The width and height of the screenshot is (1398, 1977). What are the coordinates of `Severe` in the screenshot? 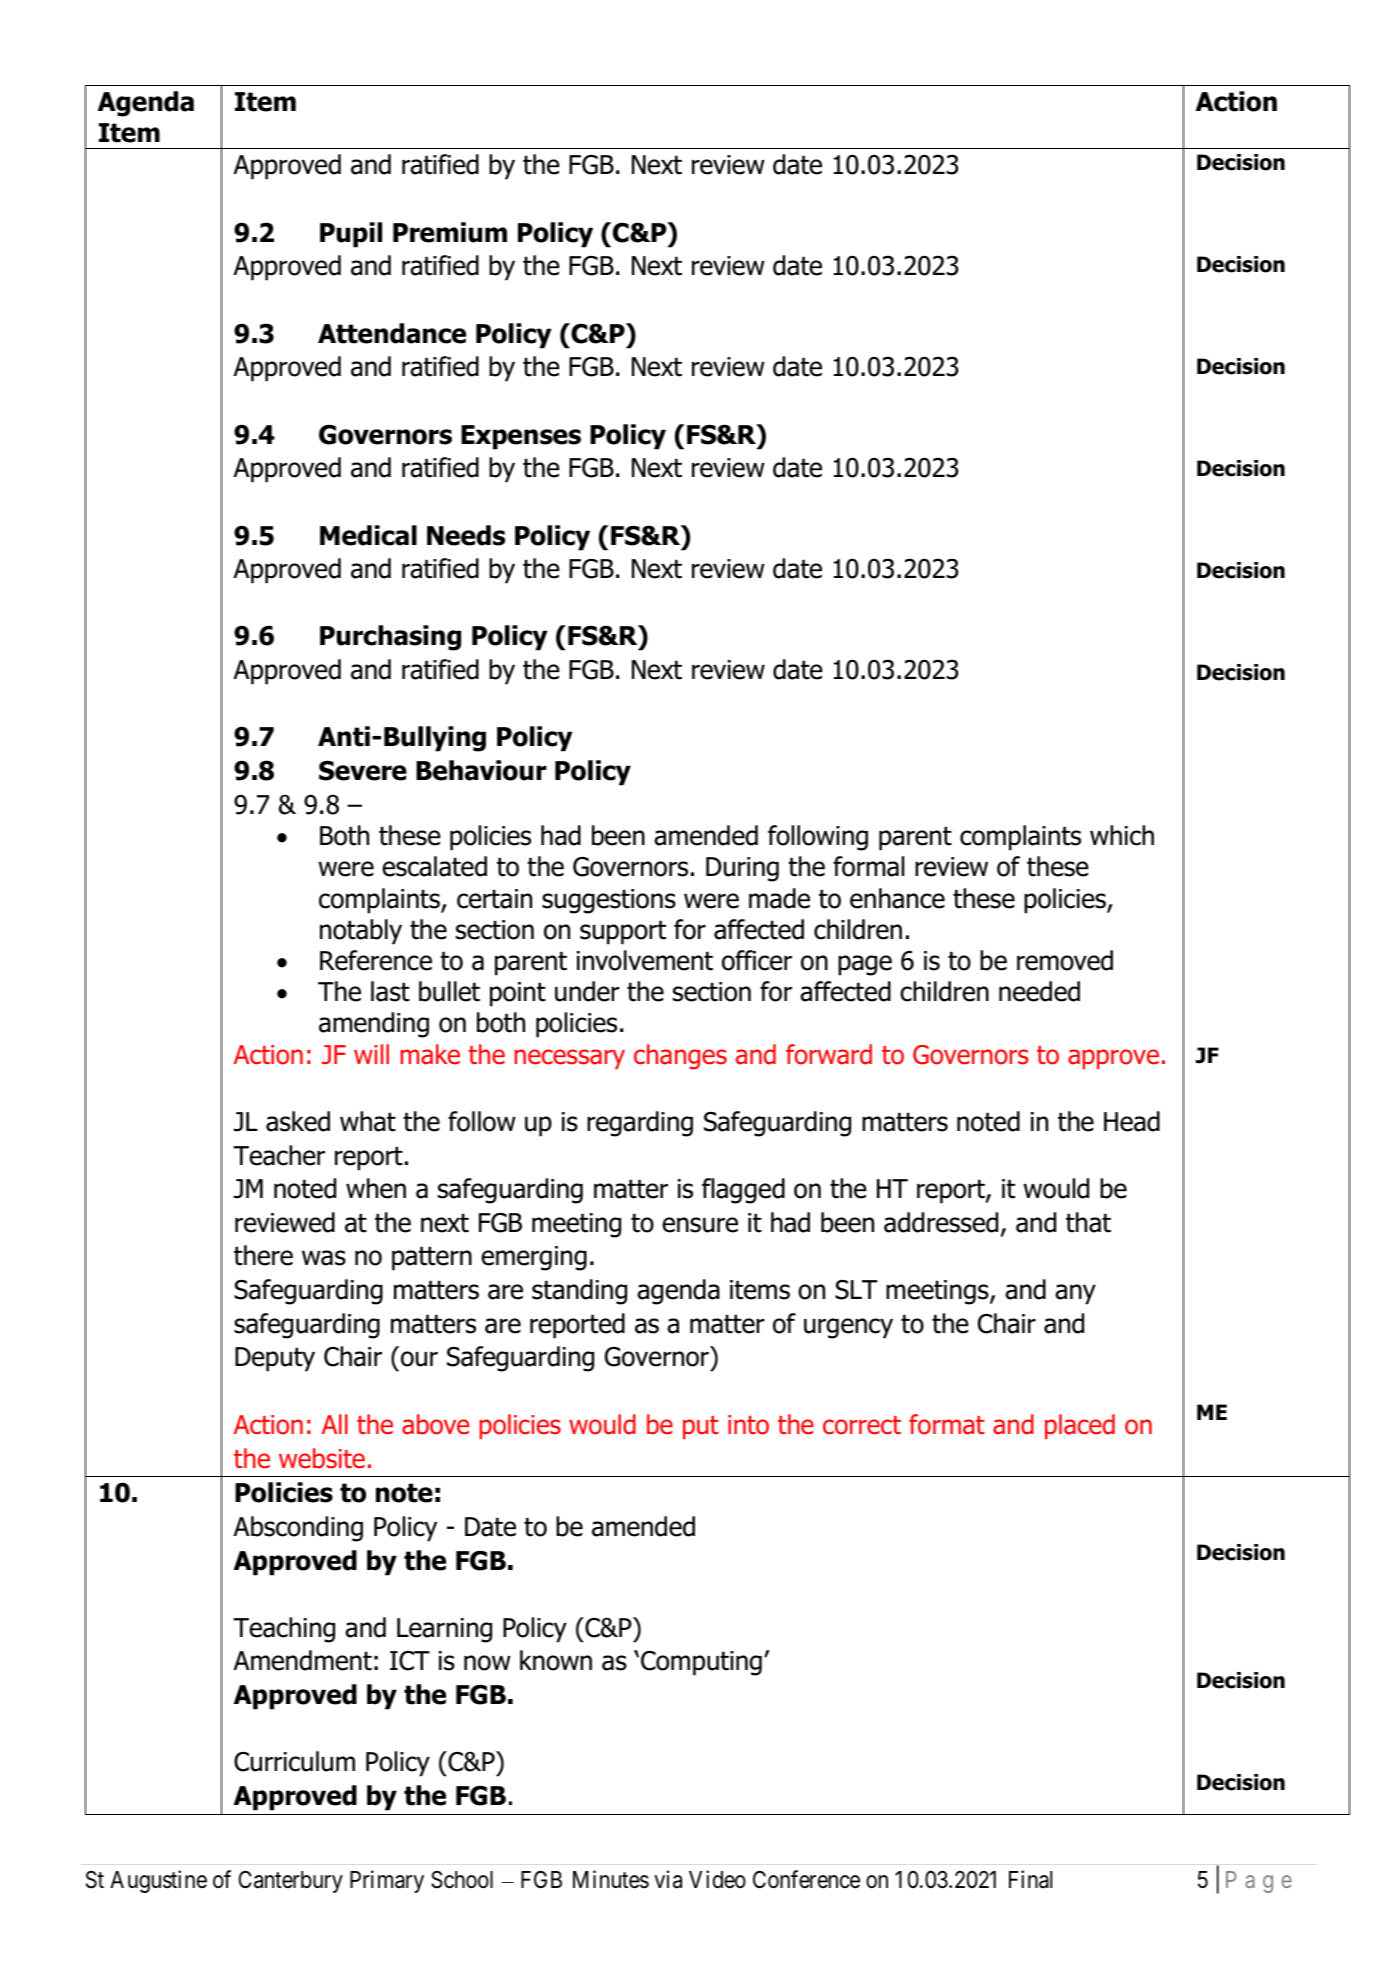 It's located at (363, 771).
